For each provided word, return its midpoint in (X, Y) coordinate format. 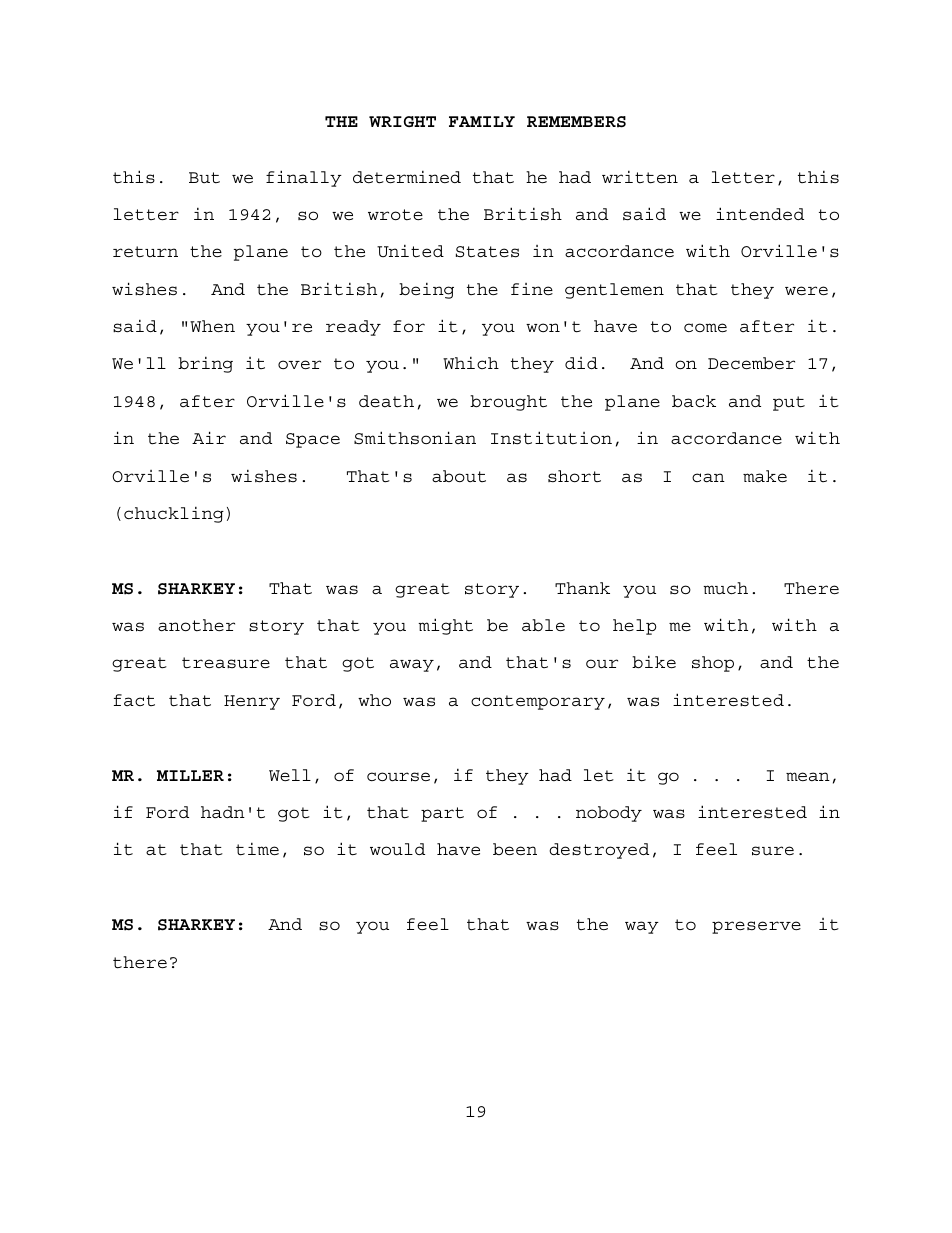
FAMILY (482, 121)
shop (713, 664)
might (445, 626)
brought (508, 403)
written (640, 177)
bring (205, 365)
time (257, 849)
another (196, 625)
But (204, 178)
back (694, 401)
